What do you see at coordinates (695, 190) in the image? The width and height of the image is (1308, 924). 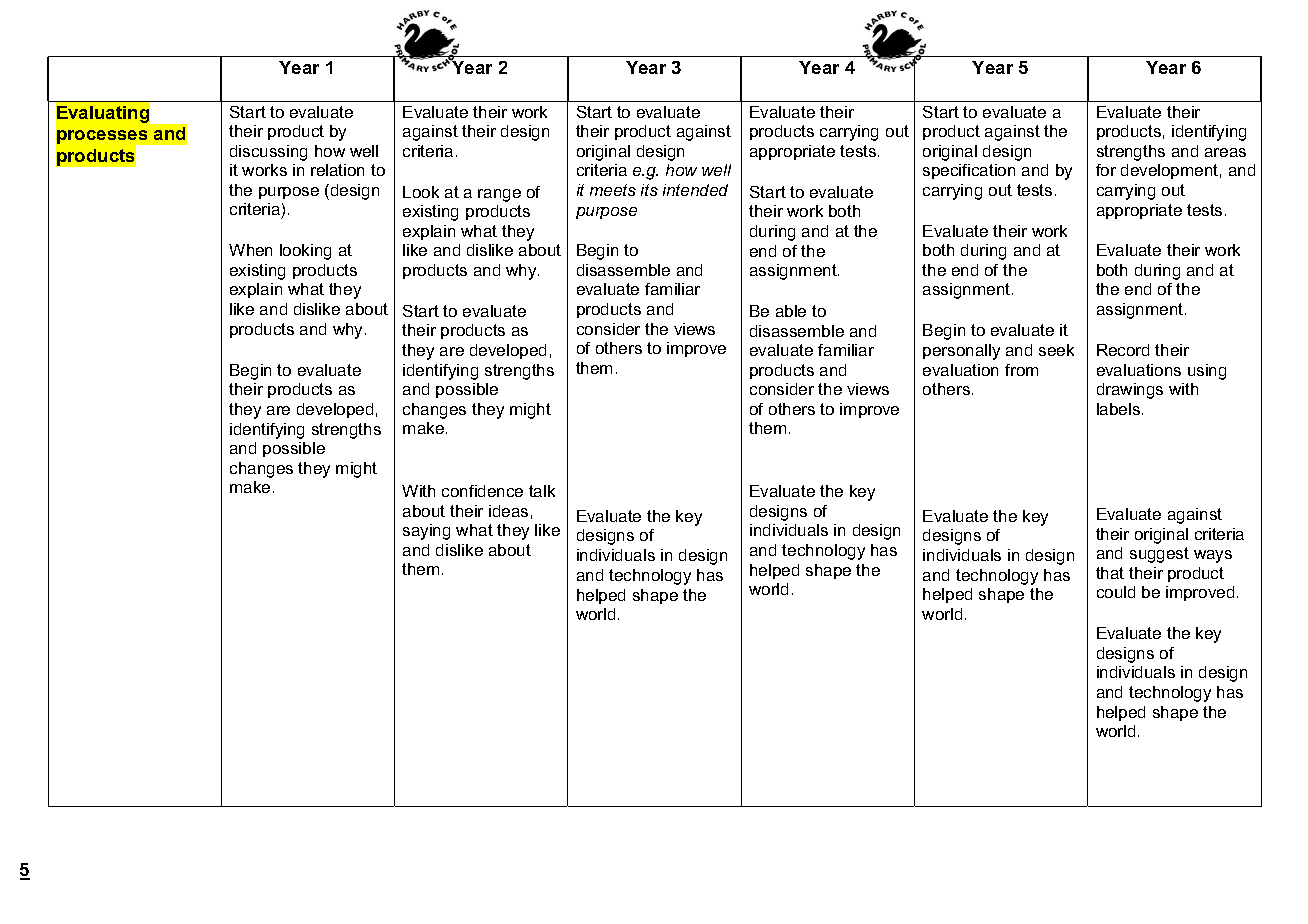 I see `intended` at bounding box center [695, 190].
